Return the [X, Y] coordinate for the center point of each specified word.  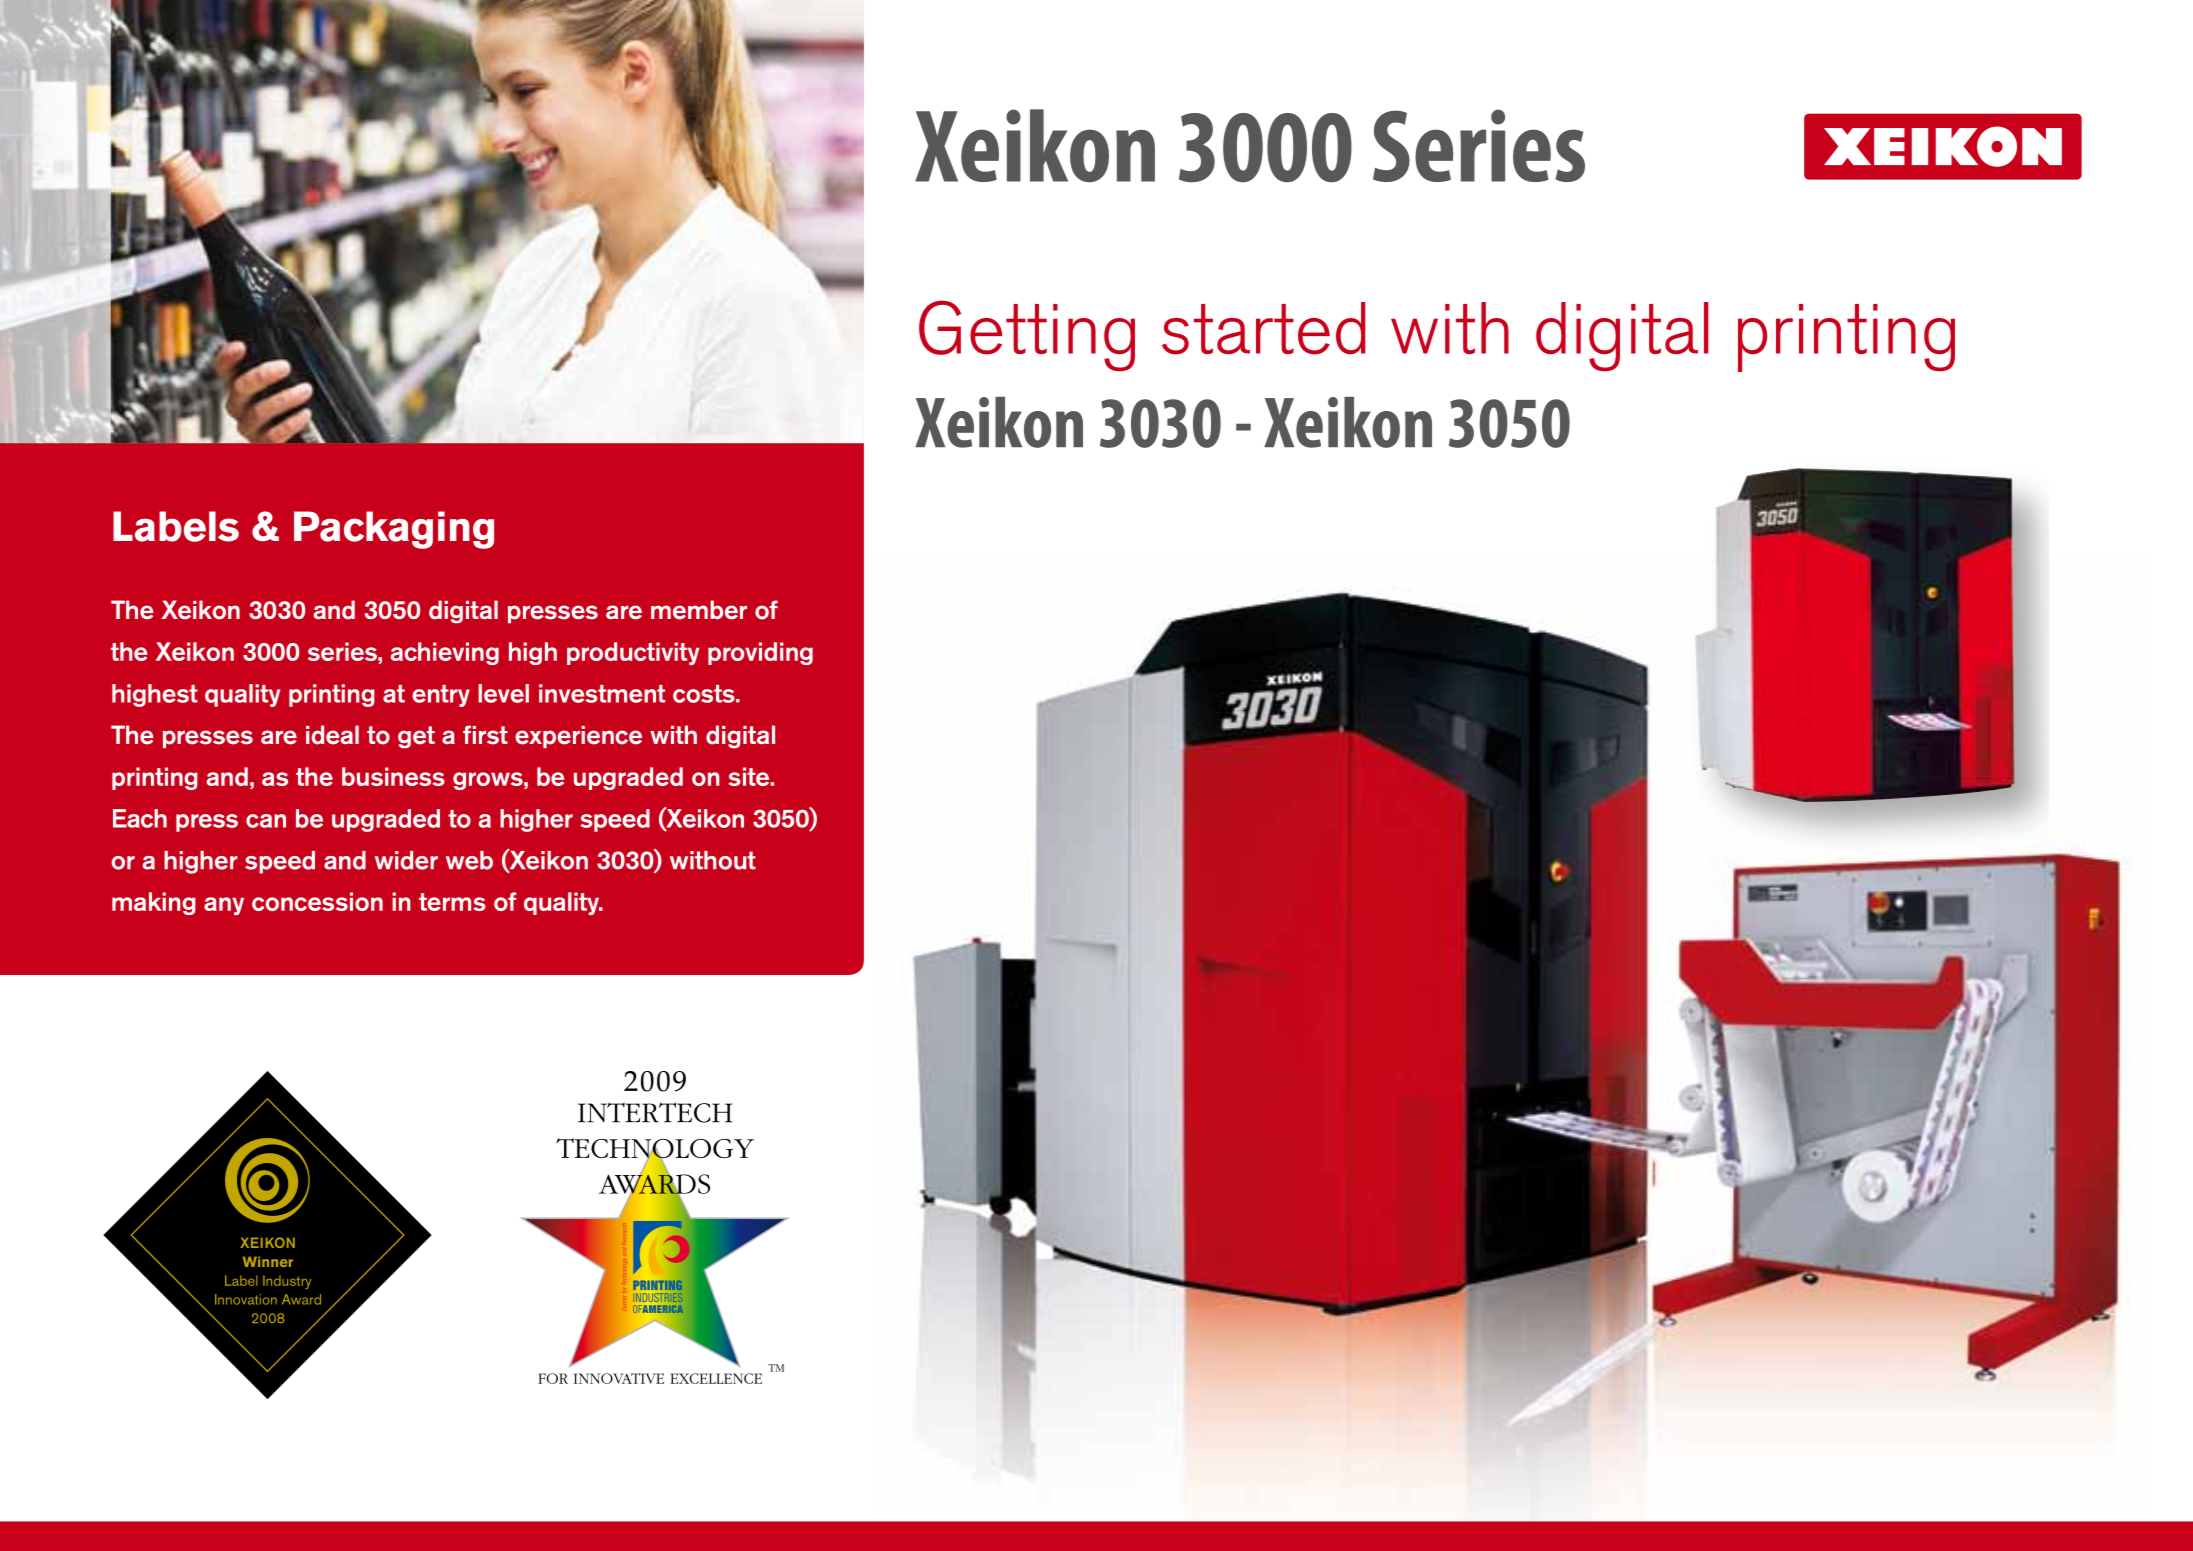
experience [578, 737]
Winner [268, 1261]
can [266, 821]
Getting [1027, 336]
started [1264, 328]
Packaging [394, 530]
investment [602, 693]
